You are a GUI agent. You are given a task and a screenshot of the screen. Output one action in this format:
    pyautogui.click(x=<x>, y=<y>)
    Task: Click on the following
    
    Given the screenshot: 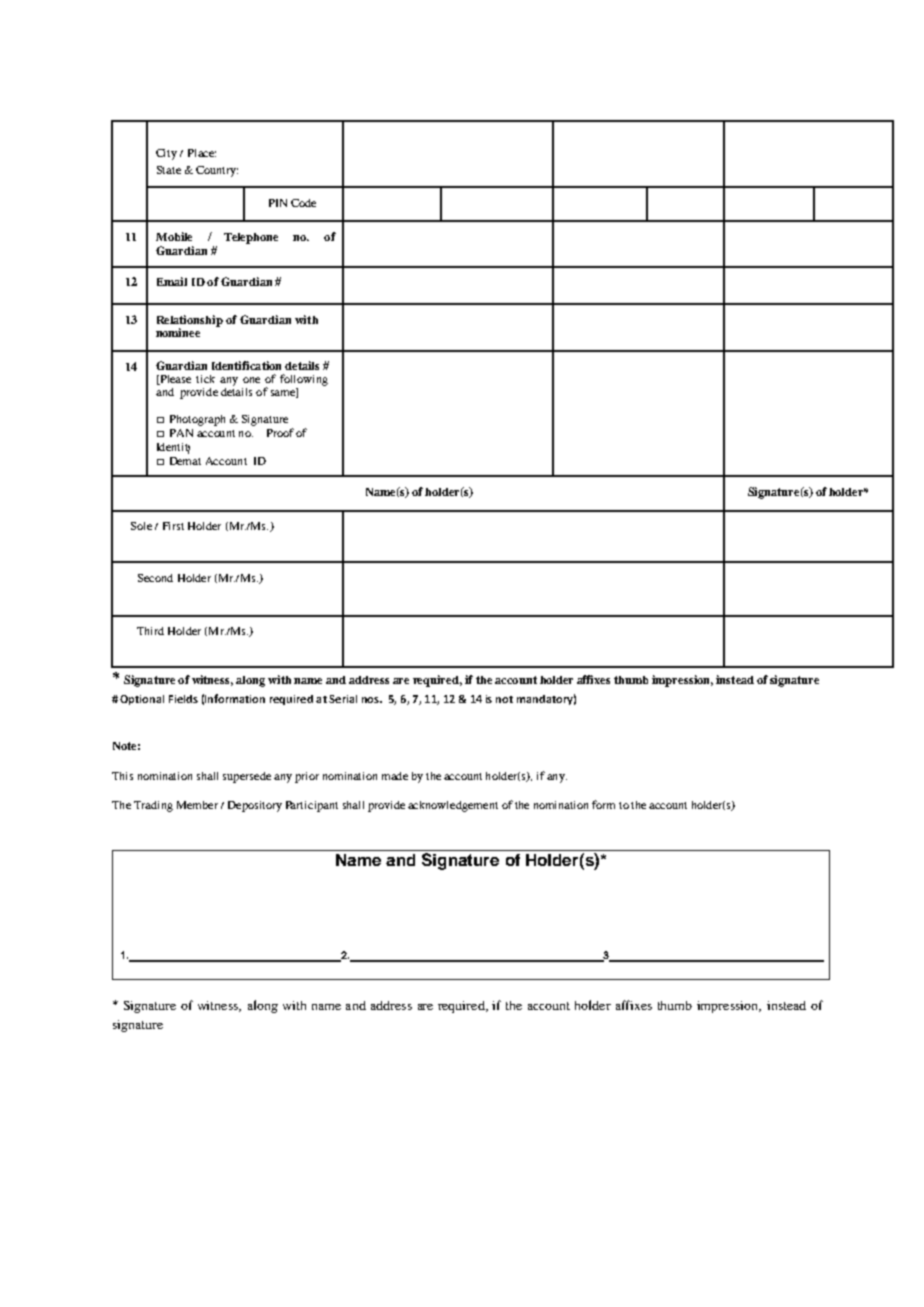 What is the action you would take?
    pyautogui.click(x=304, y=380)
